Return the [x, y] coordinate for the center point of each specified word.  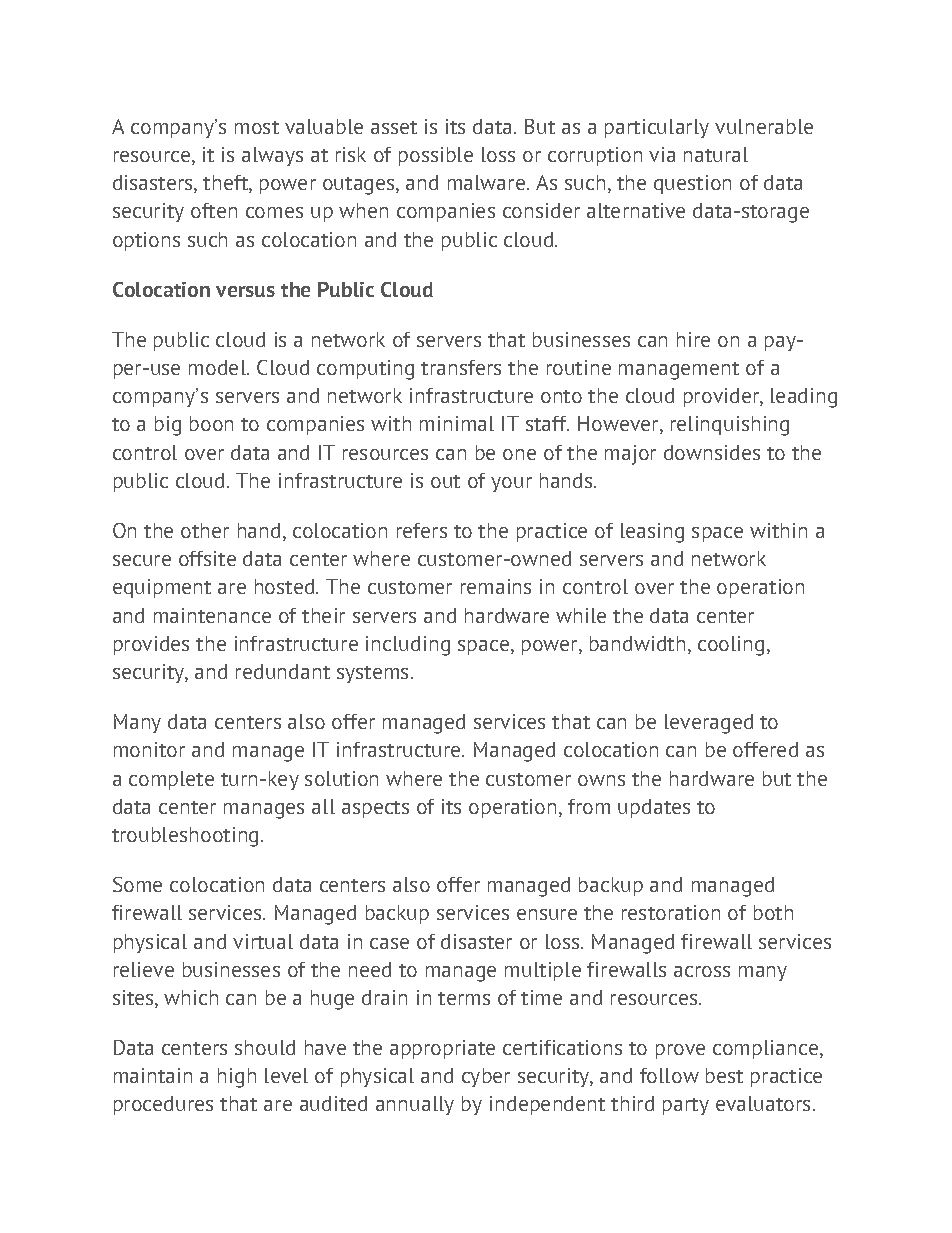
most [257, 127]
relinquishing [730, 426]
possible [436, 156]
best [724, 1075]
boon [211, 423]
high [237, 1078]
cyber [486, 1077]
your [511, 484]
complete [171, 780]
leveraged [709, 724]
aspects [375, 809]
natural [716, 154]
